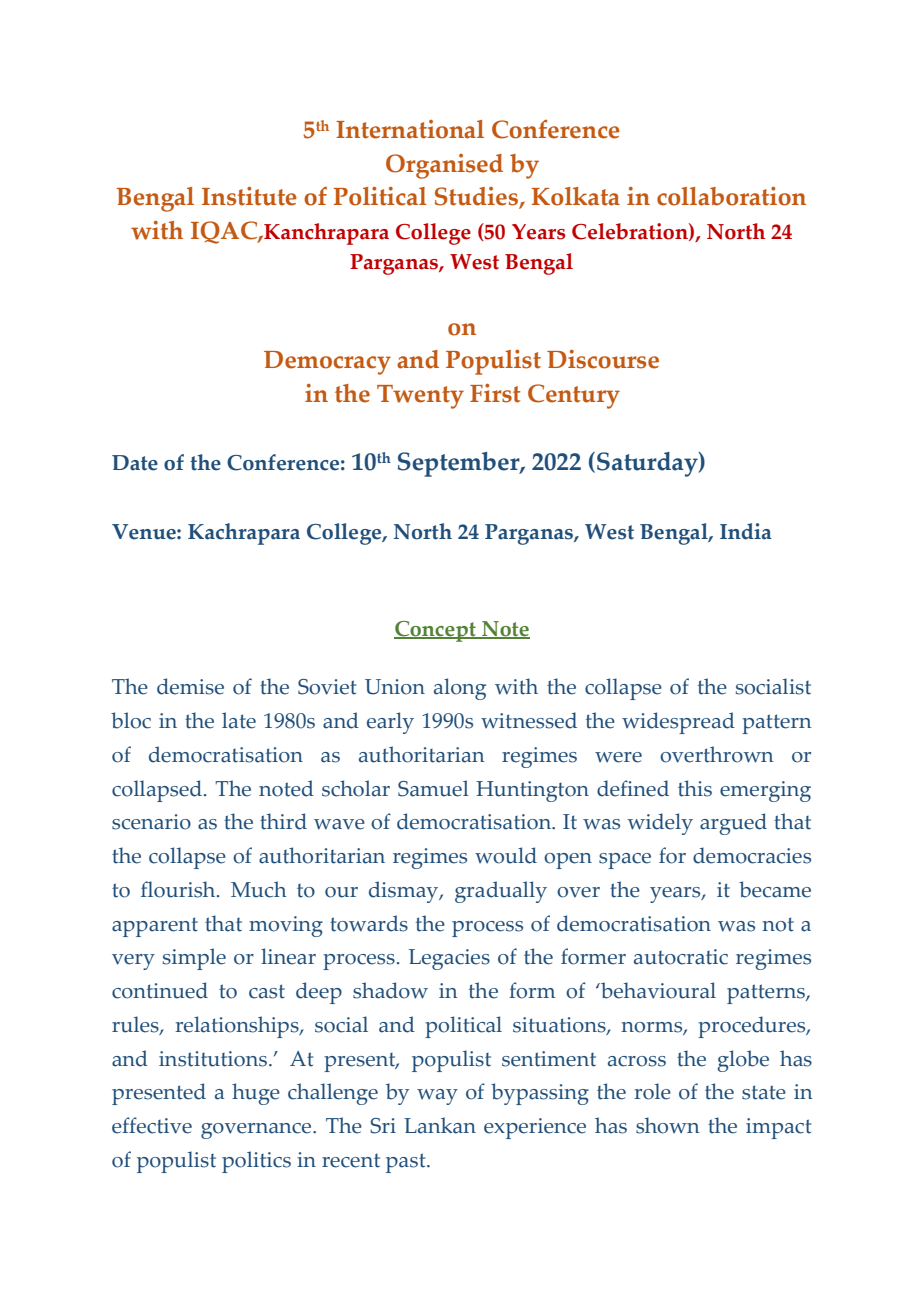 Image resolution: width=924 pixels, height=1308 pixels. Describe the element at coordinates (603, 359) in the screenshot. I see `Discourse` at that location.
